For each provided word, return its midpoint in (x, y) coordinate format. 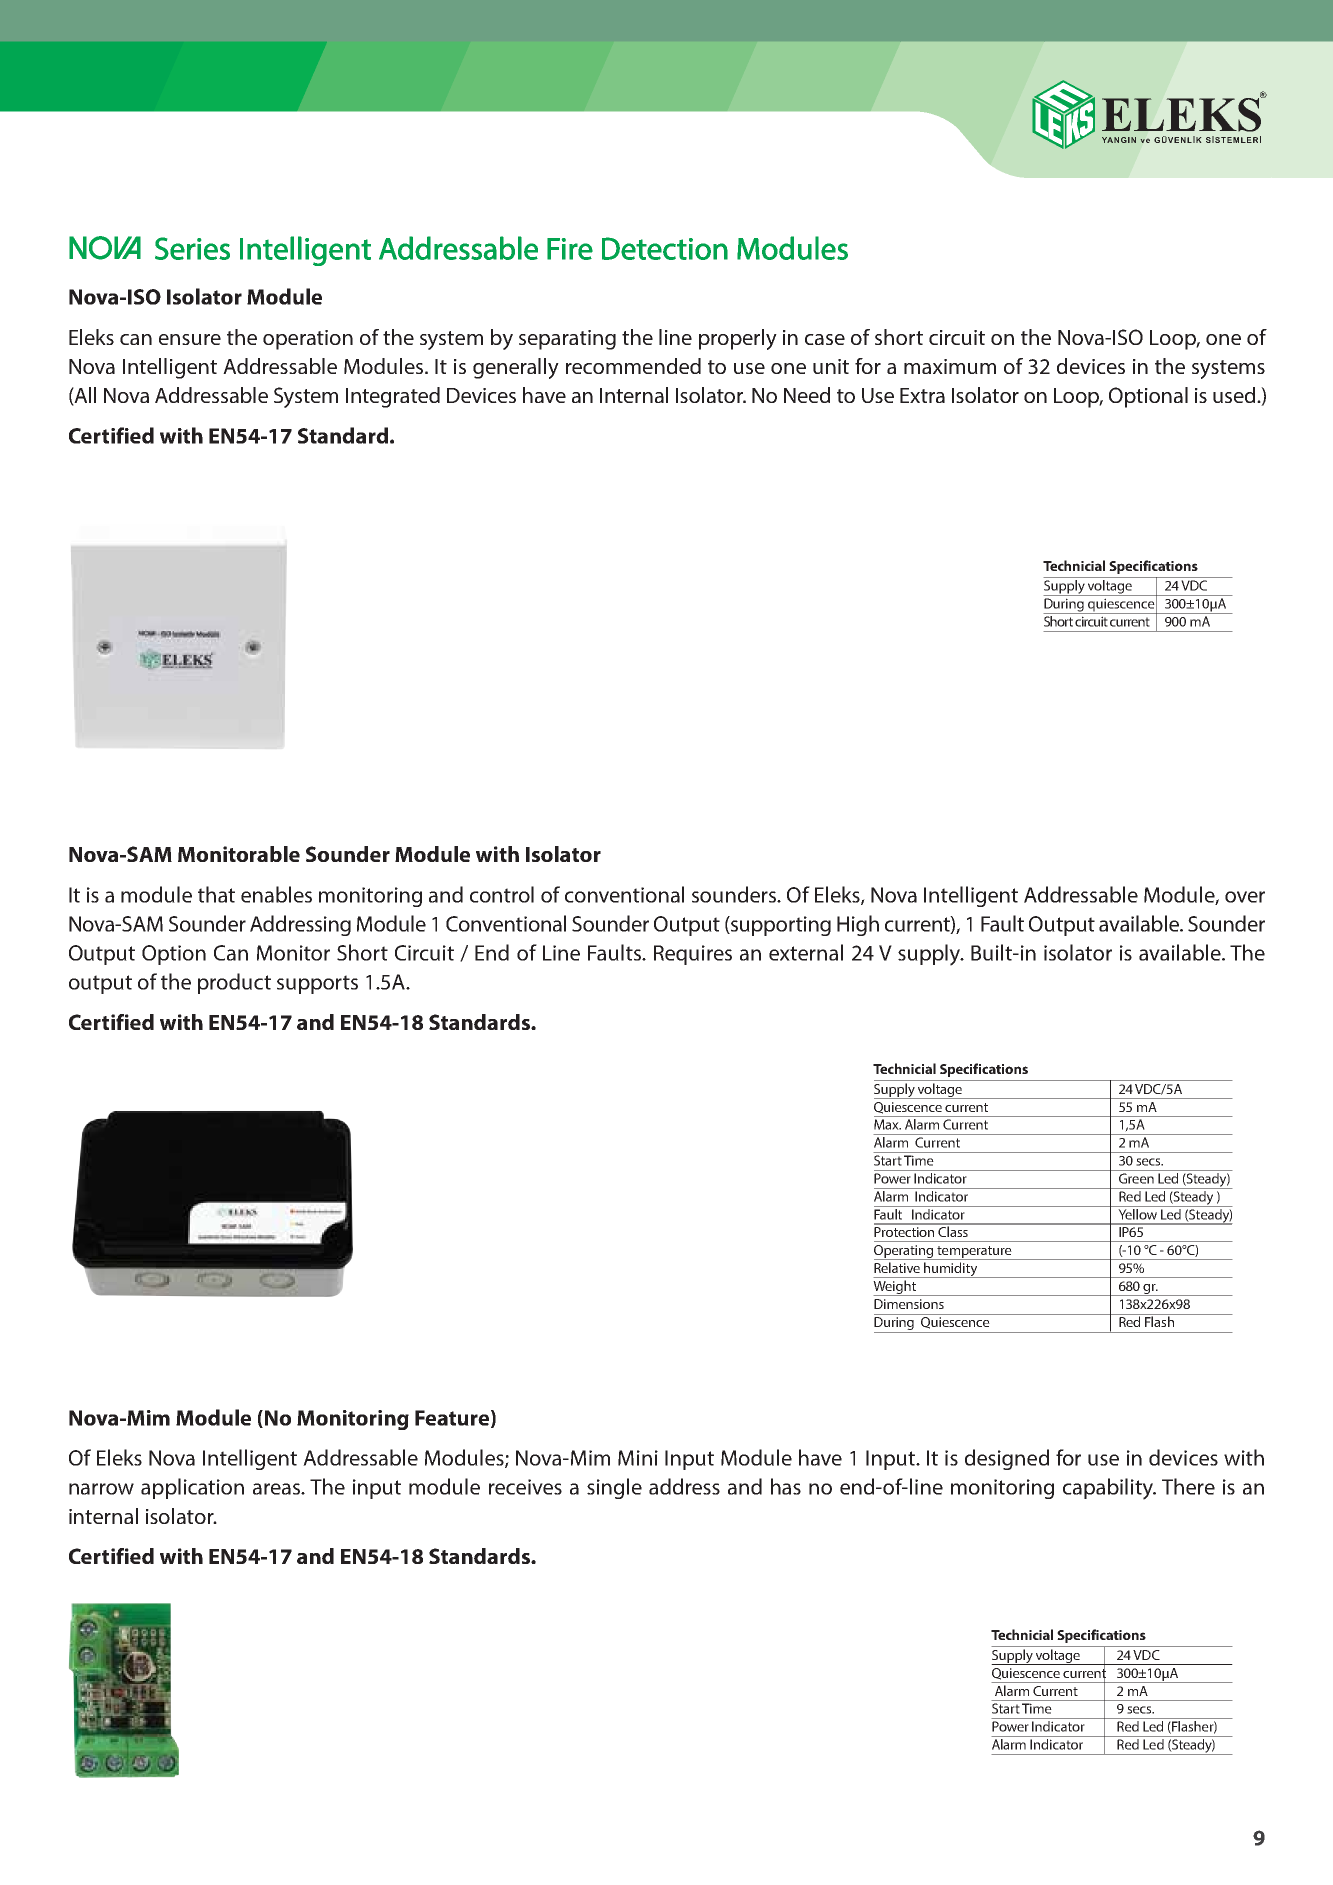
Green (1136, 1178)
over (1245, 897)
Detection (665, 248)
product (234, 983)
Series (192, 248)
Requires (693, 955)
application (192, 1488)
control (502, 894)
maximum (950, 366)
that (216, 894)
